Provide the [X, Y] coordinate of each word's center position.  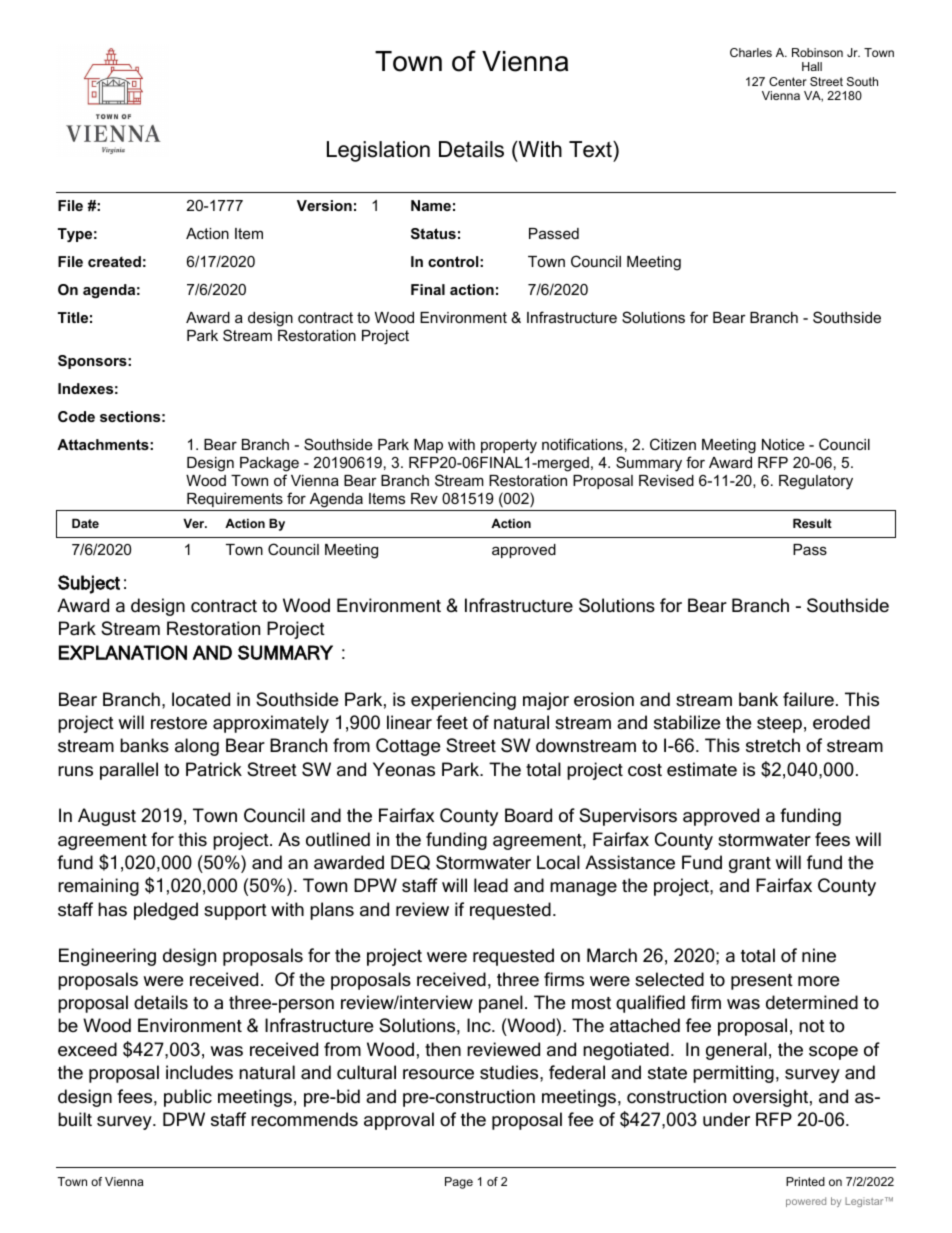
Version [324, 205]
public [188, 1098]
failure [808, 699]
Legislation [378, 151]
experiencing [463, 701]
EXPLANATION [123, 652]
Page [459, 1183]
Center [788, 81]
